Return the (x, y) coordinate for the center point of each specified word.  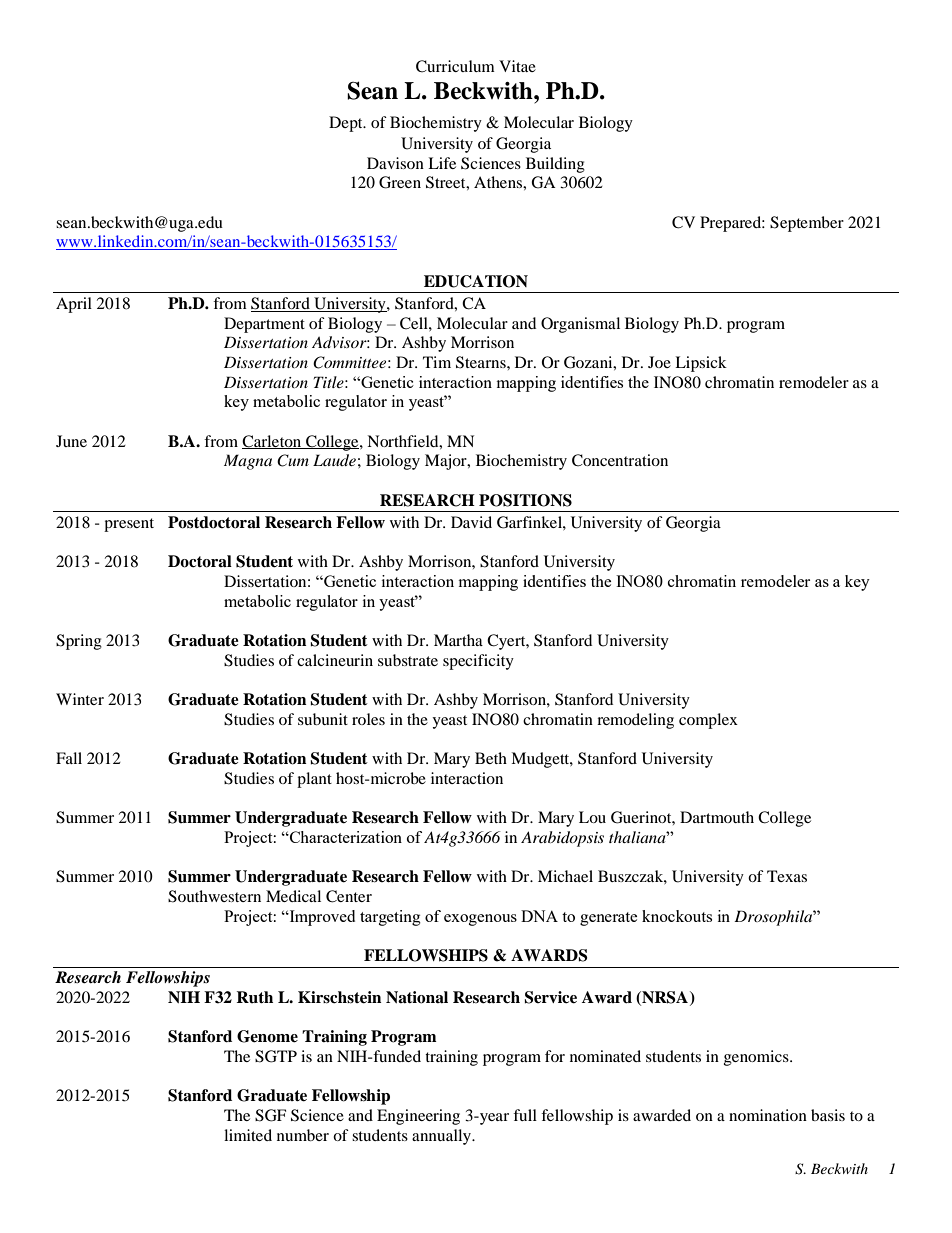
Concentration (620, 460)
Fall (69, 758)
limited (248, 1135)
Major (447, 462)
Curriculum (455, 66)
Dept (347, 124)
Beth (491, 758)
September (807, 224)
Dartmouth (717, 817)
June (71, 441)
